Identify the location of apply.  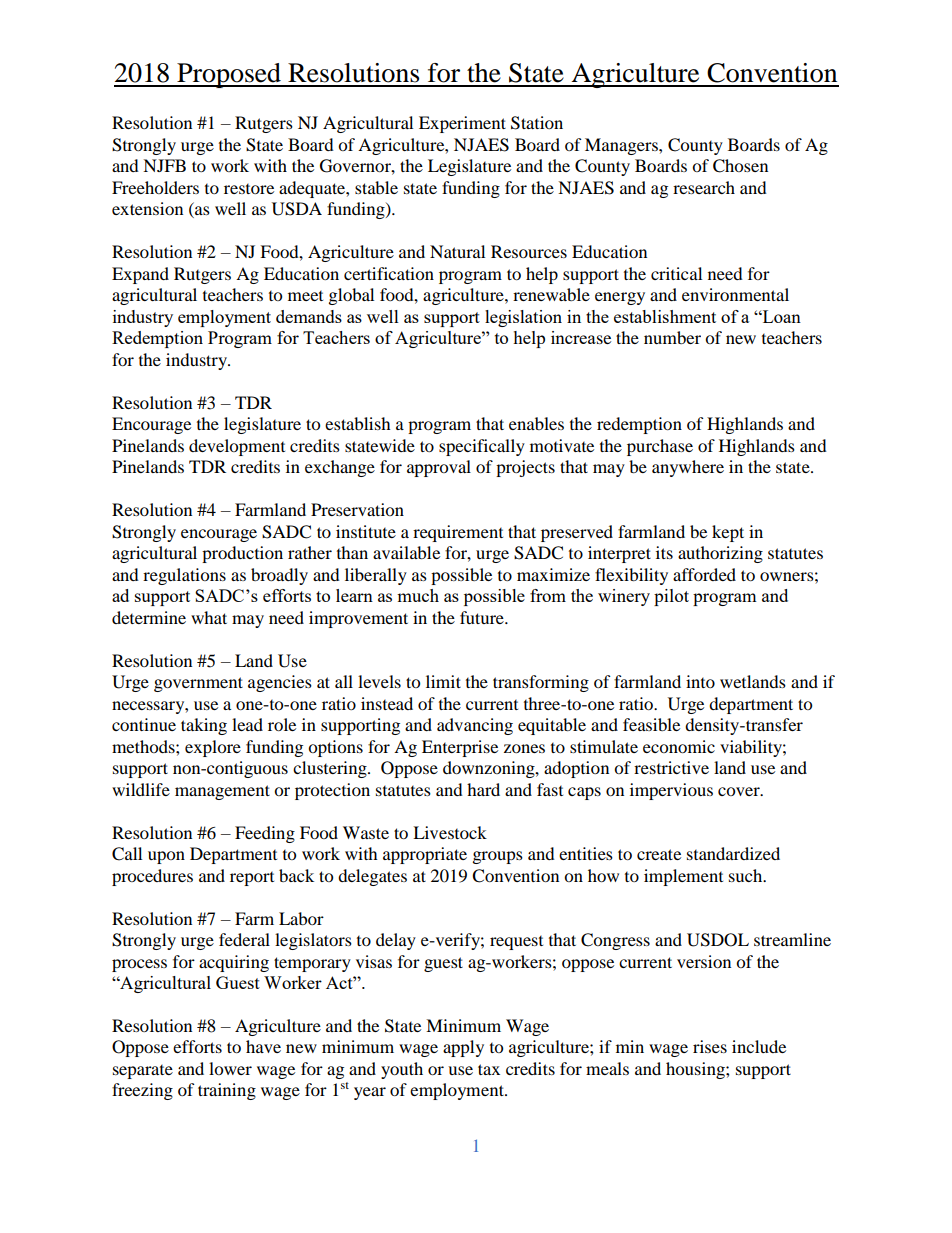
(463, 1048).
